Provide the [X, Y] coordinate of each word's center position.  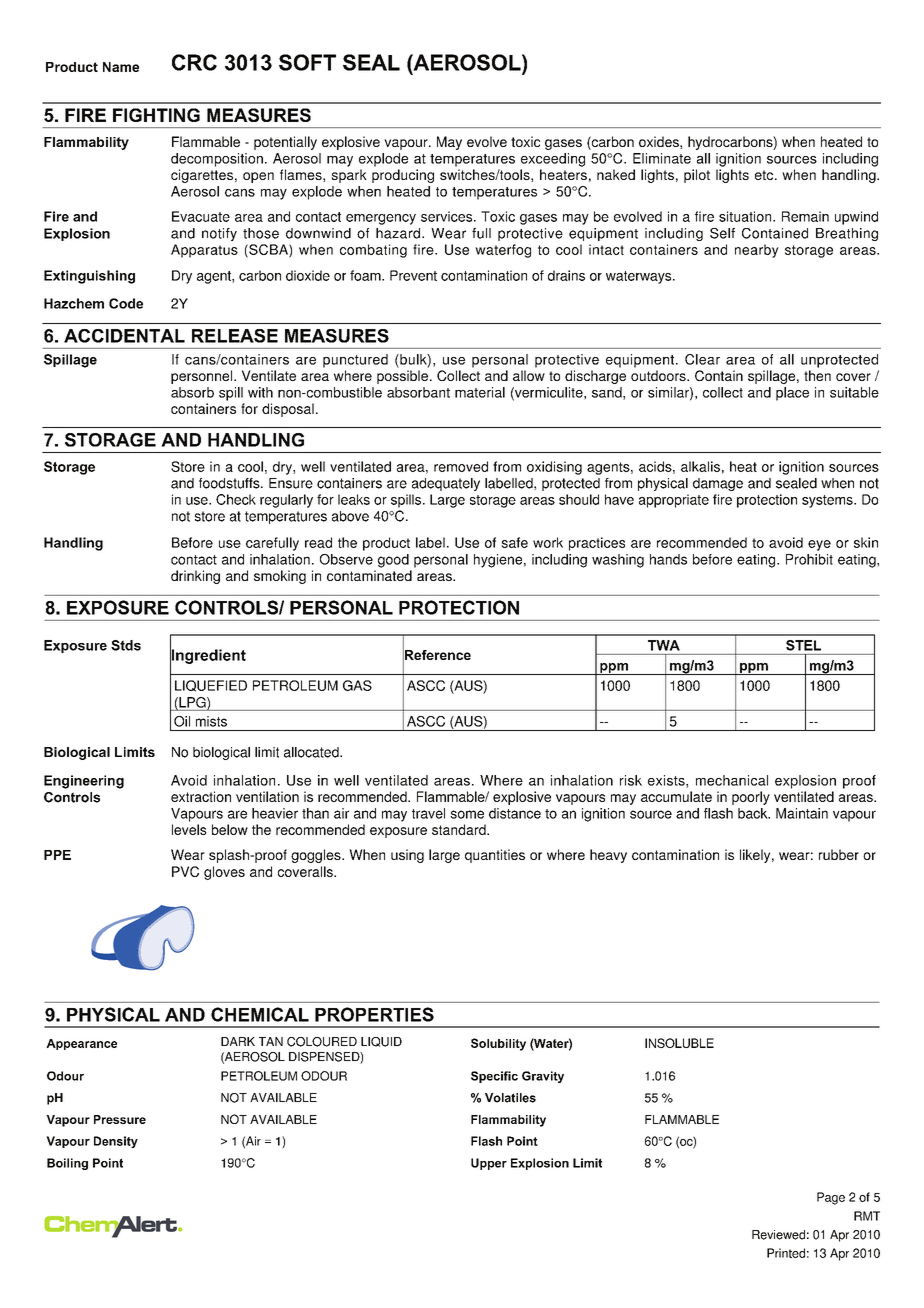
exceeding [553, 160]
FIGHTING [156, 115]
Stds [126, 645]
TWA [664, 645]
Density [116, 1142]
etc [765, 175]
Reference [437, 655]
